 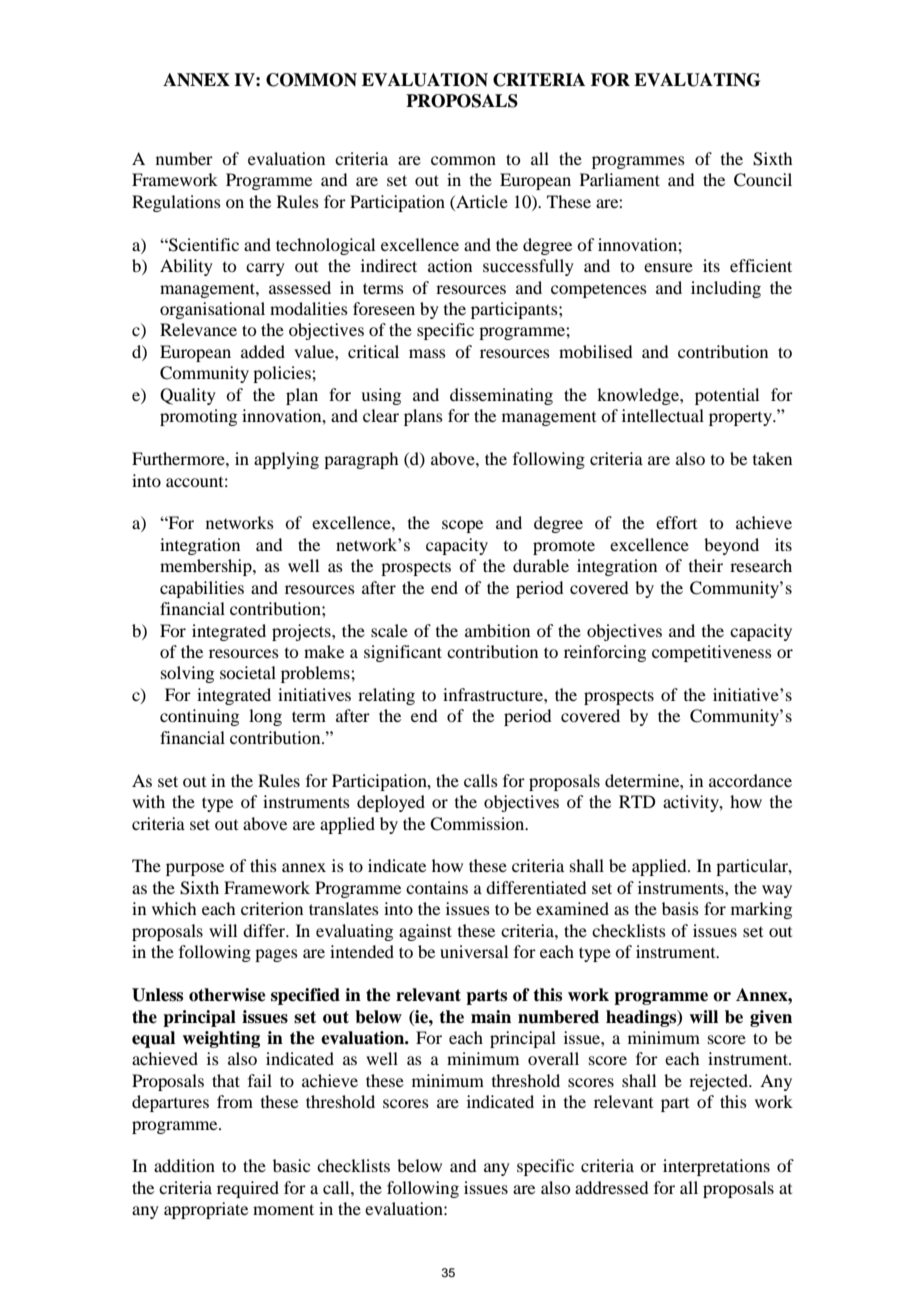 I want to click on Council, so click(x=763, y=180).
